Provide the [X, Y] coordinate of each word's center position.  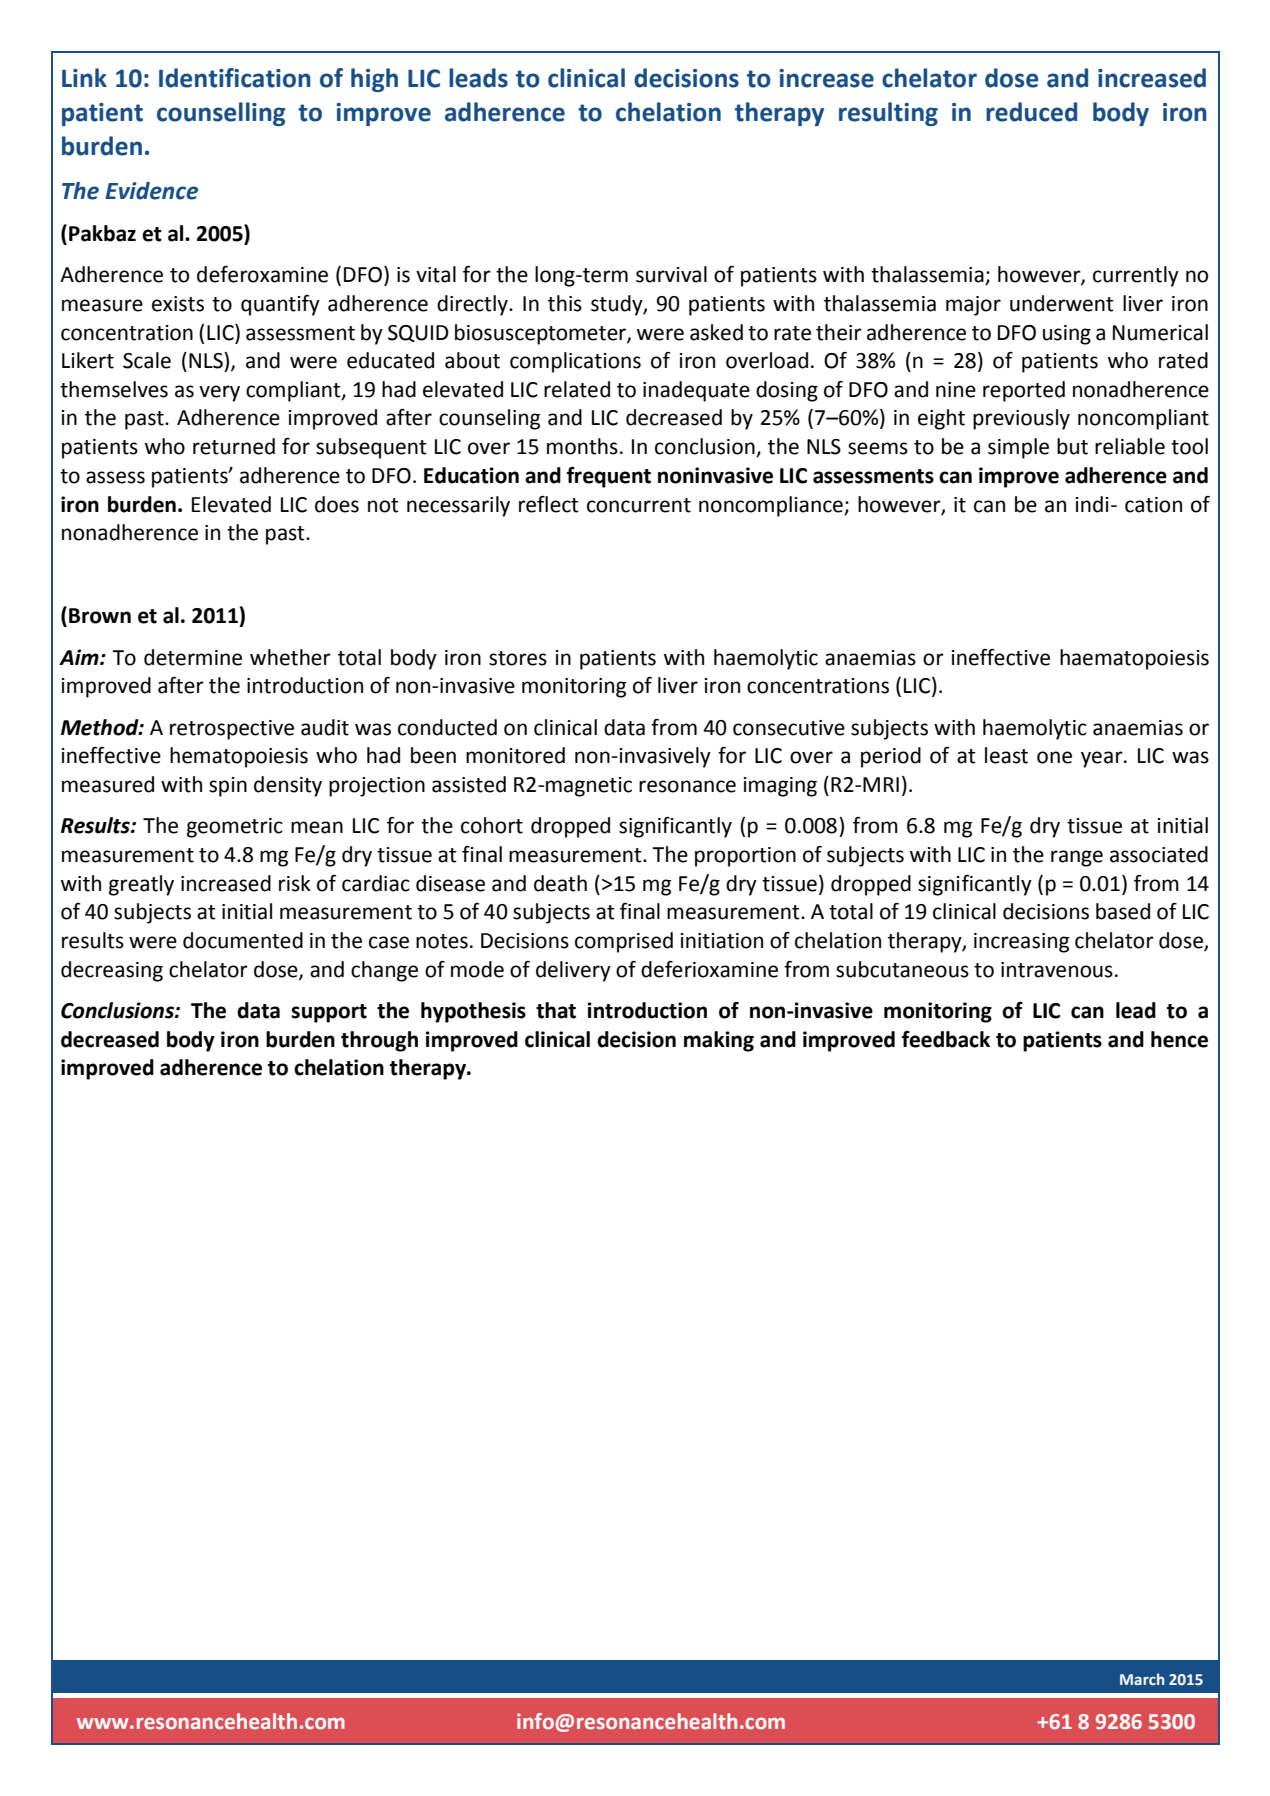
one [1054, 757]
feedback [946, 1039]
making [719, 1041]
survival [671, 274]
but [1072, 446]
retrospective [232, 730]
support [329, 1013]
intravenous [1057, 970]
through [379, 1041]
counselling [221, 114]
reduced [1031, 112]
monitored [515, 755]
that [556, 1010]
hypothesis [473, 1012]
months [582, 446]
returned [234, 446]
